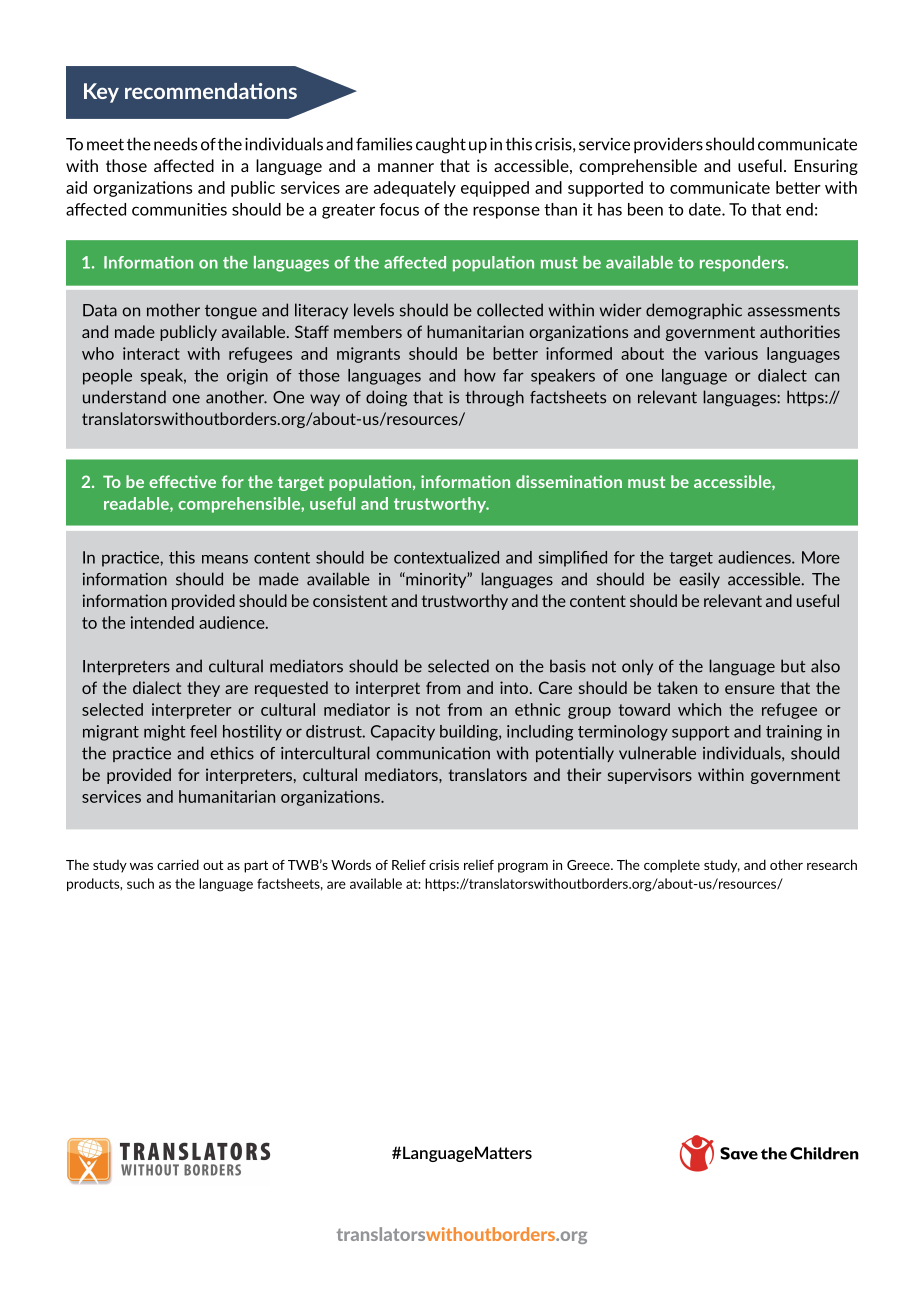  I want to click on caught, so click(441, 145).
